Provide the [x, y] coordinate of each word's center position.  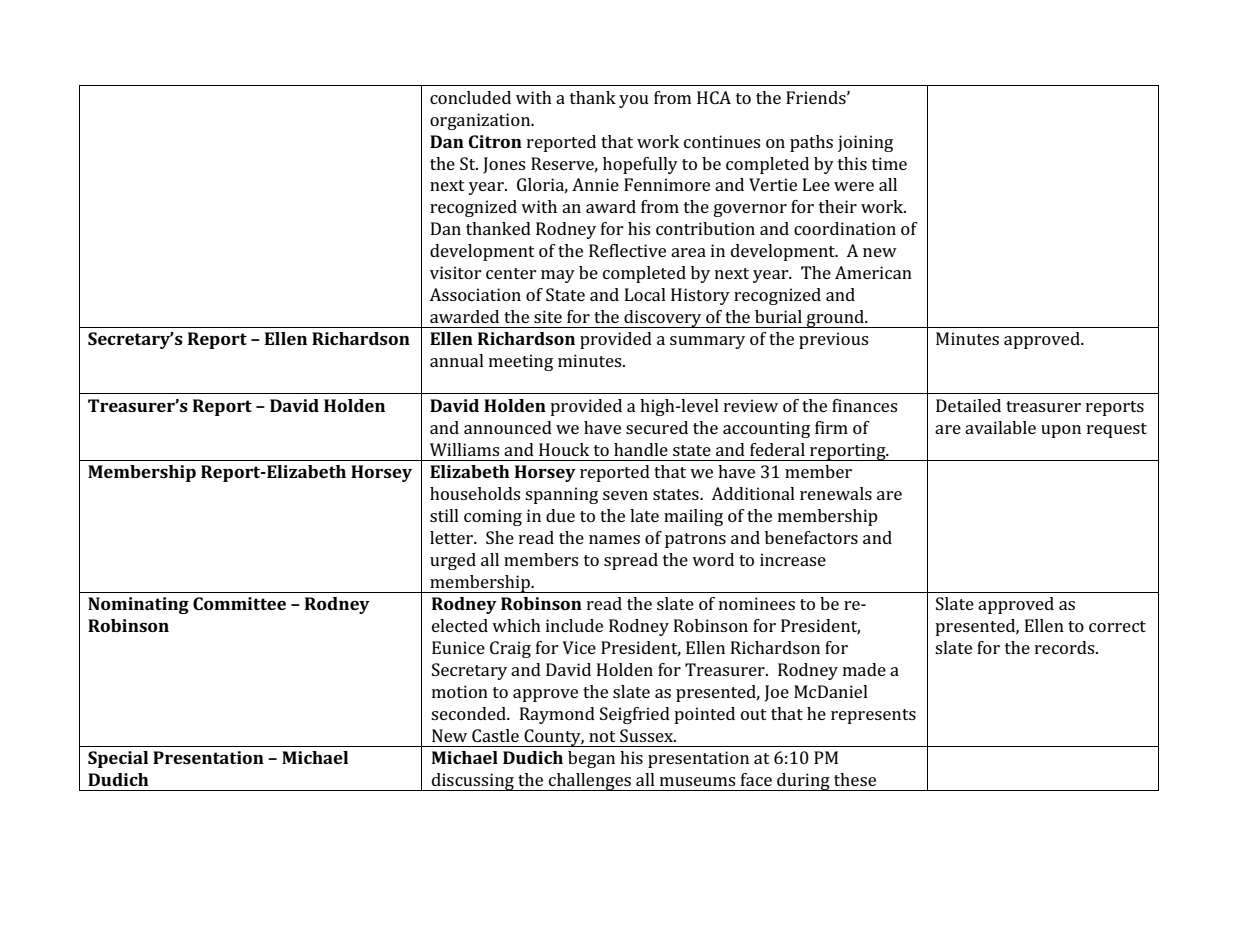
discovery [663, 319]
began [591, 759]
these [855, 779]
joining [865, 143]
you [634, 101]
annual [457, 360]
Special [118, 759]
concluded [470, 97]
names [614, 539]
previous [833, 340]
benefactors [811, 537]
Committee [239, 603]
